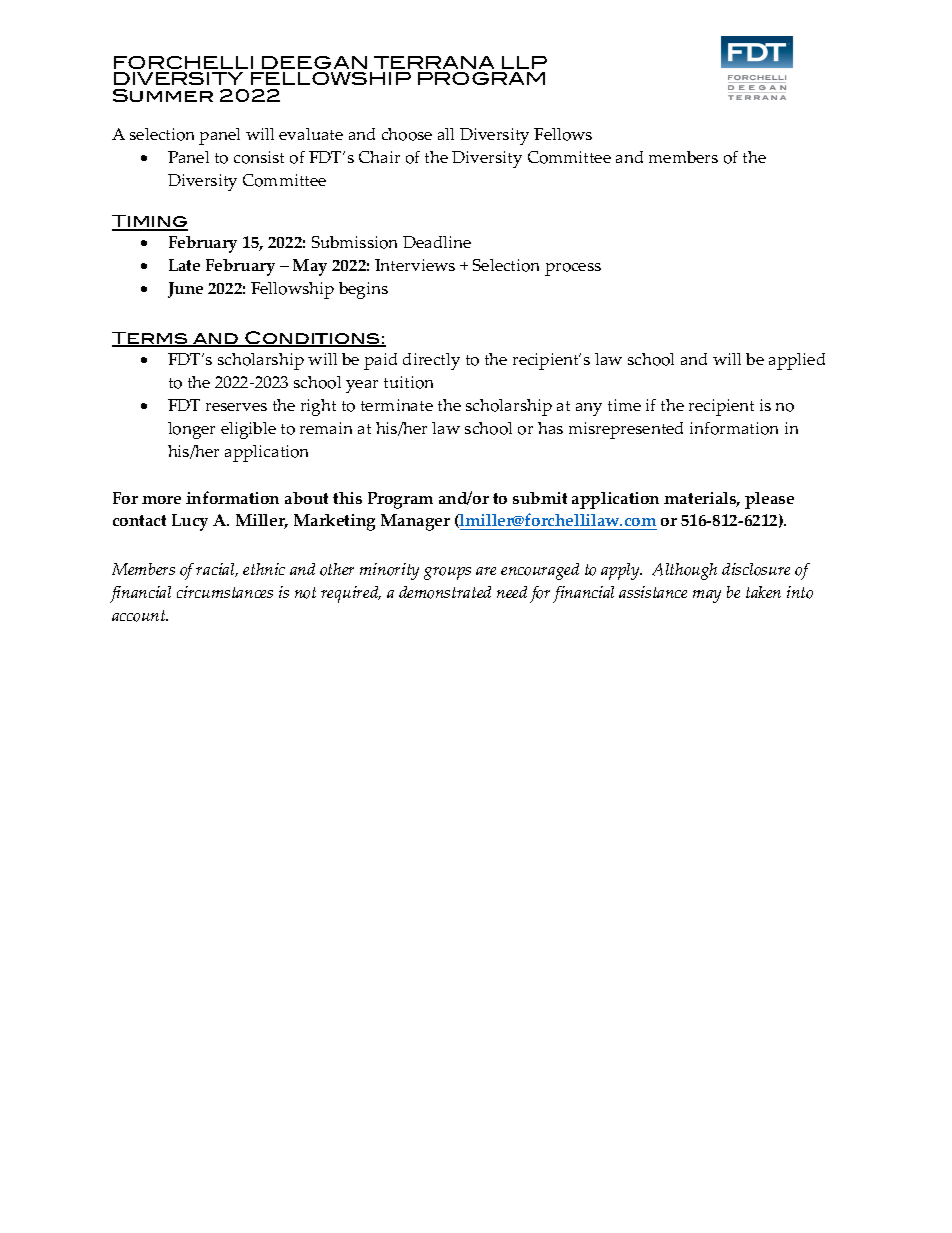 This page has width=952, height=1233. Describe the element at coordinates (225, 592) in the page. I see `circumstances` at that location.
